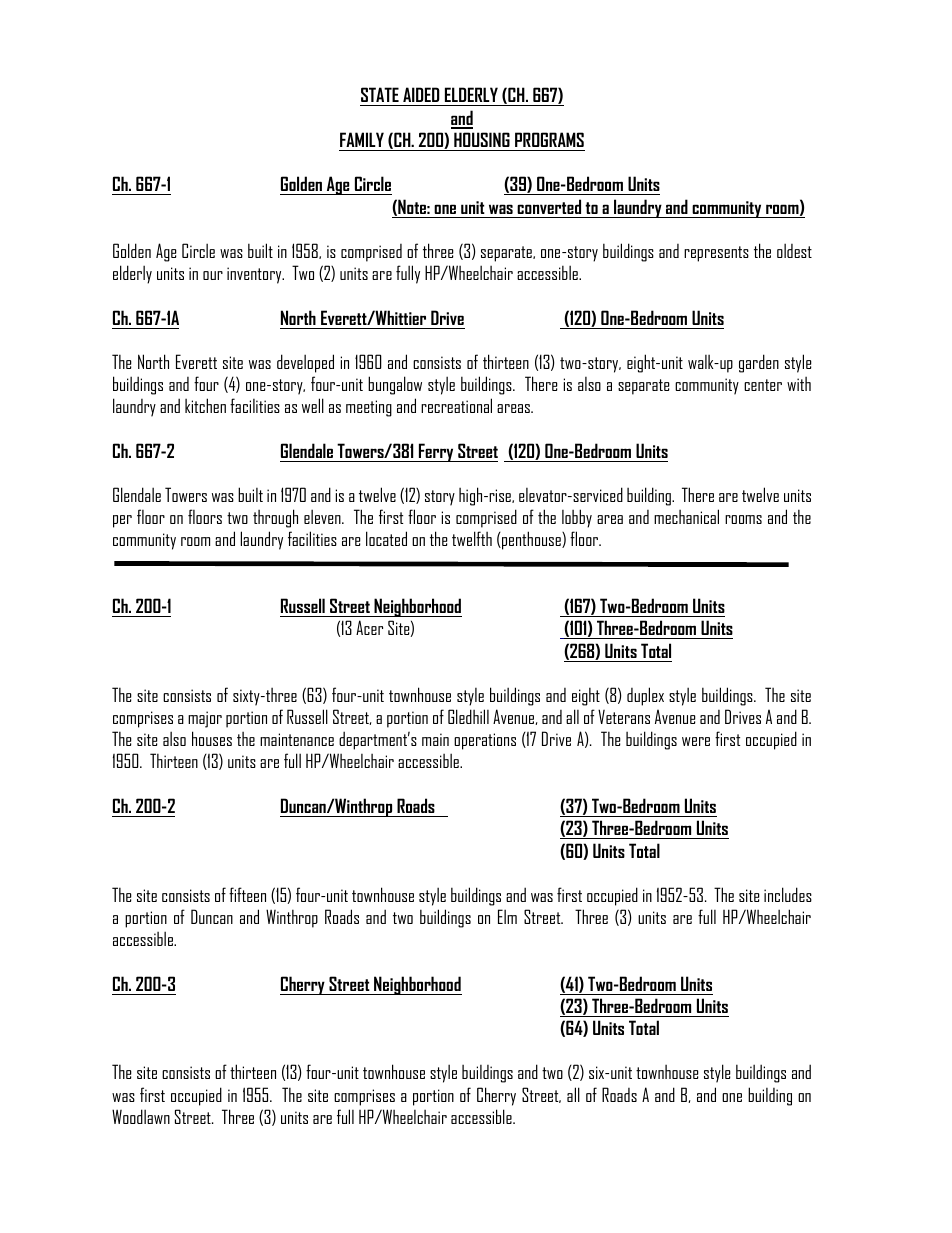 This screenshot has width=952, height=1233. Describe the element at coordinates (369, 627) in the screenshot. I see `Acer` at that location.
